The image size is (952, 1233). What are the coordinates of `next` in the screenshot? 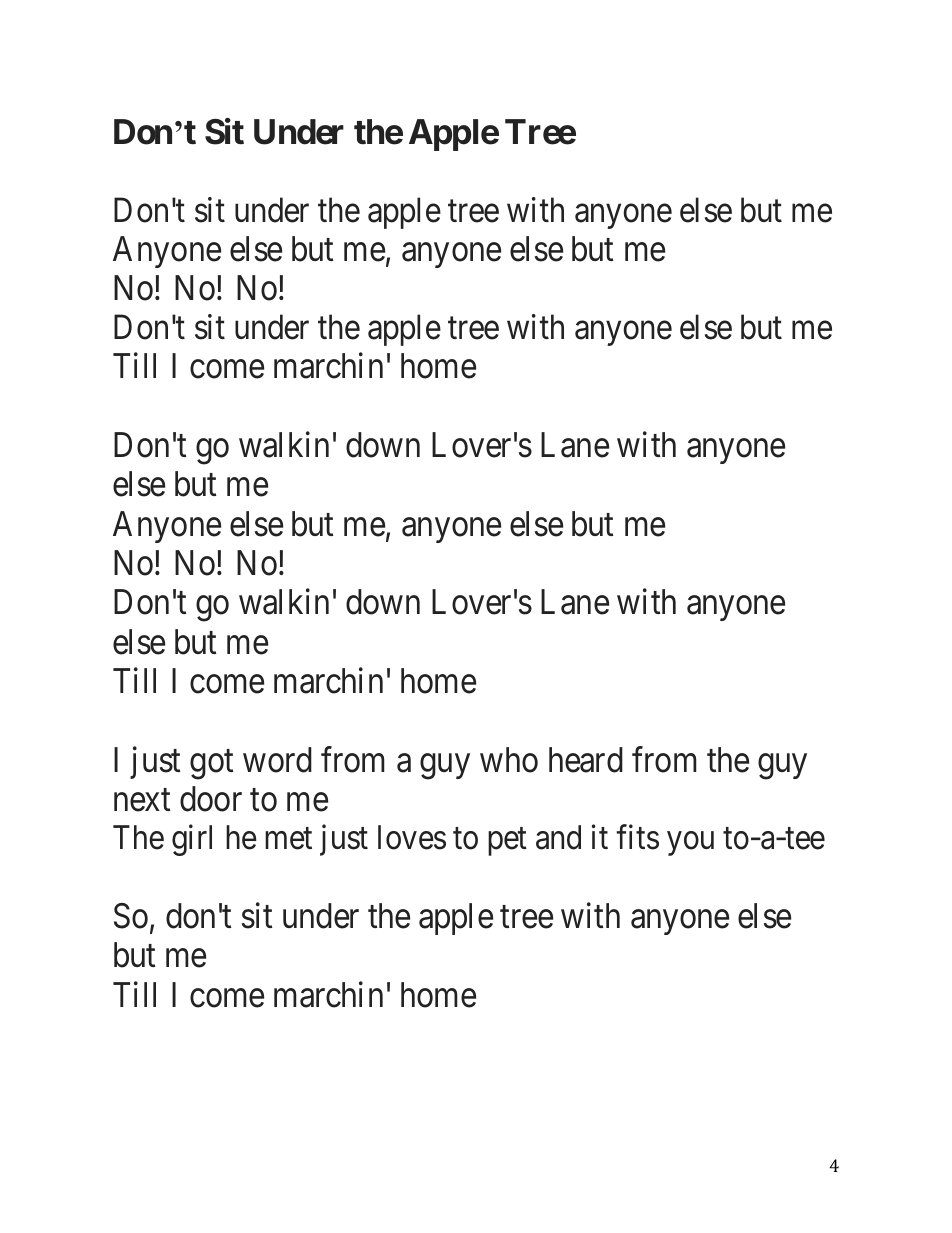 It's located at (142, 801).
